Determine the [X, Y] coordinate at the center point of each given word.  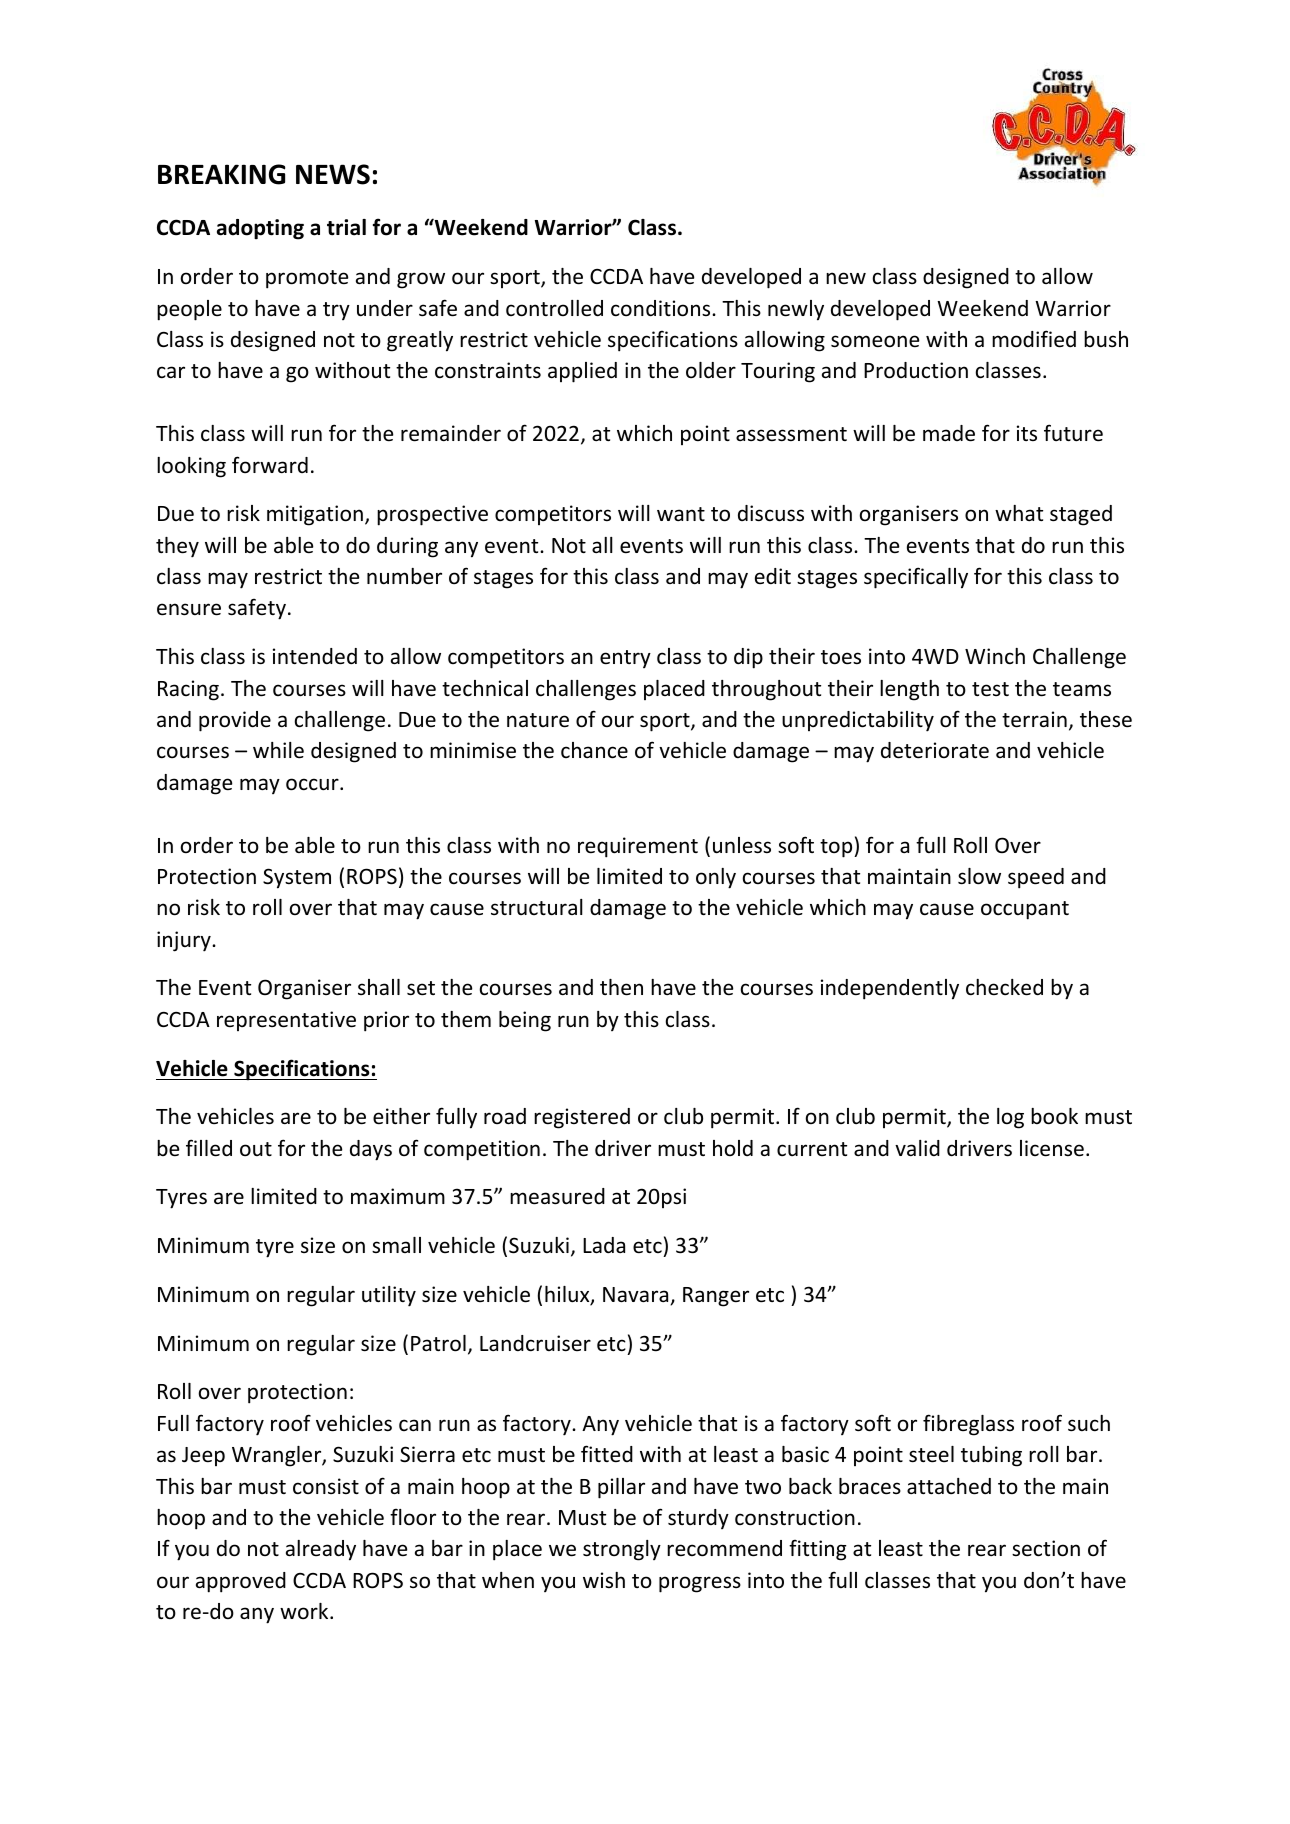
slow [979, 876]
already [321, 1550]
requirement [638, 847]
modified [1034, 339]
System [297, 878]
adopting [260, 229]
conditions [662, 308]
